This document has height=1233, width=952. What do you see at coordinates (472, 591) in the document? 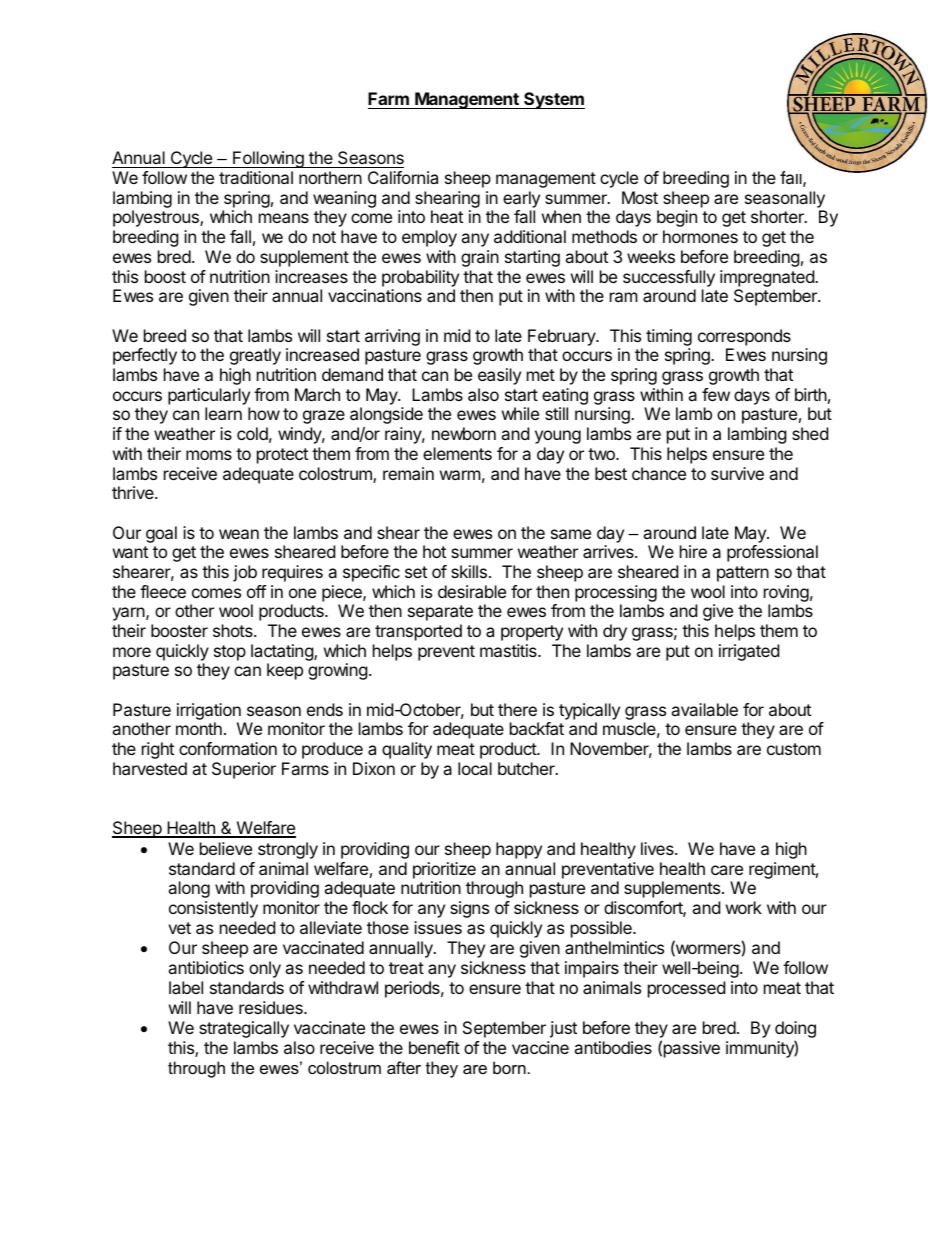
I see `desirable` at bounding box center [472, 591].
